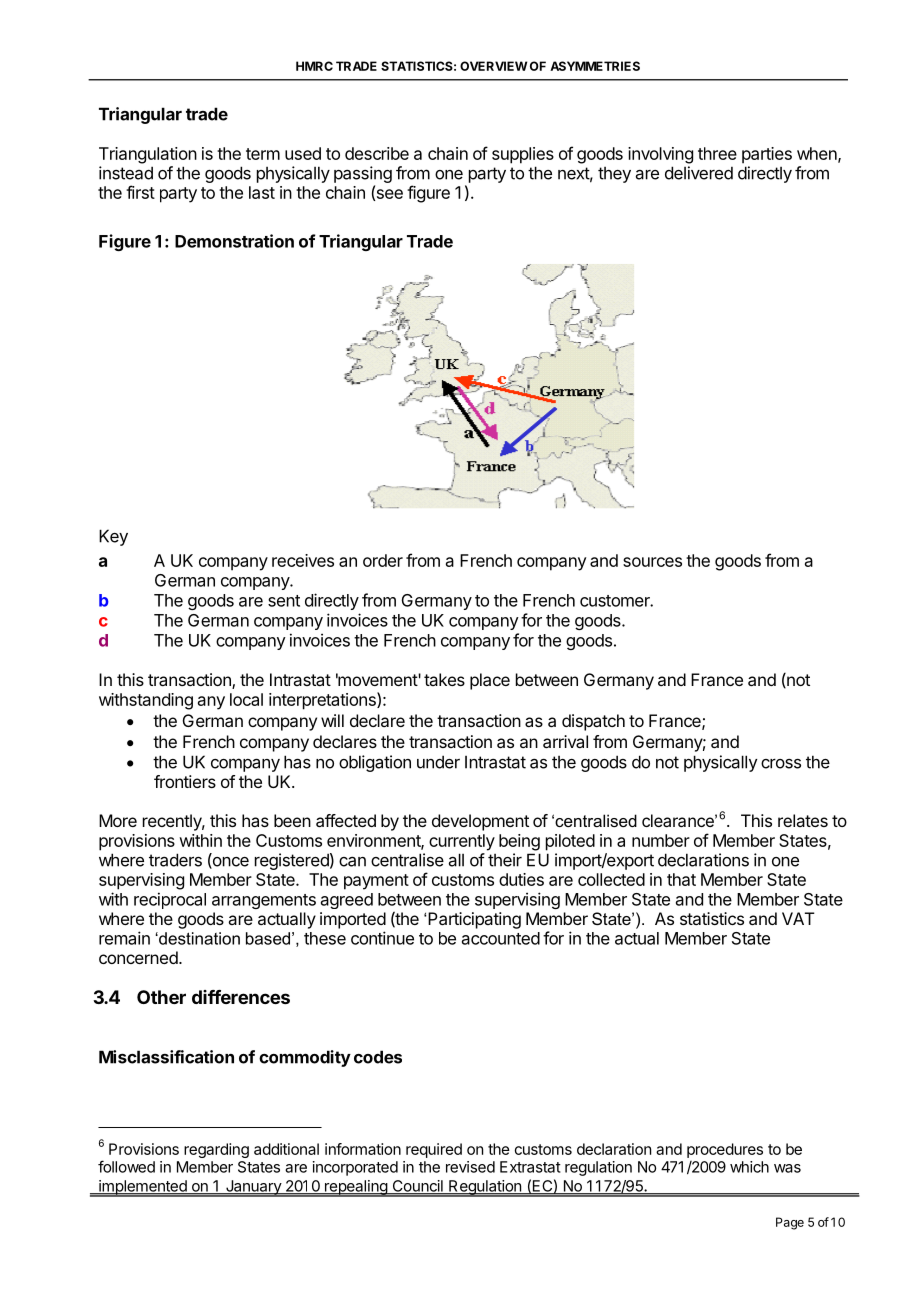 The image size is (924, 1307). Describe the element at coordinates (444, 679) in the page. I see `takes` at that location.
